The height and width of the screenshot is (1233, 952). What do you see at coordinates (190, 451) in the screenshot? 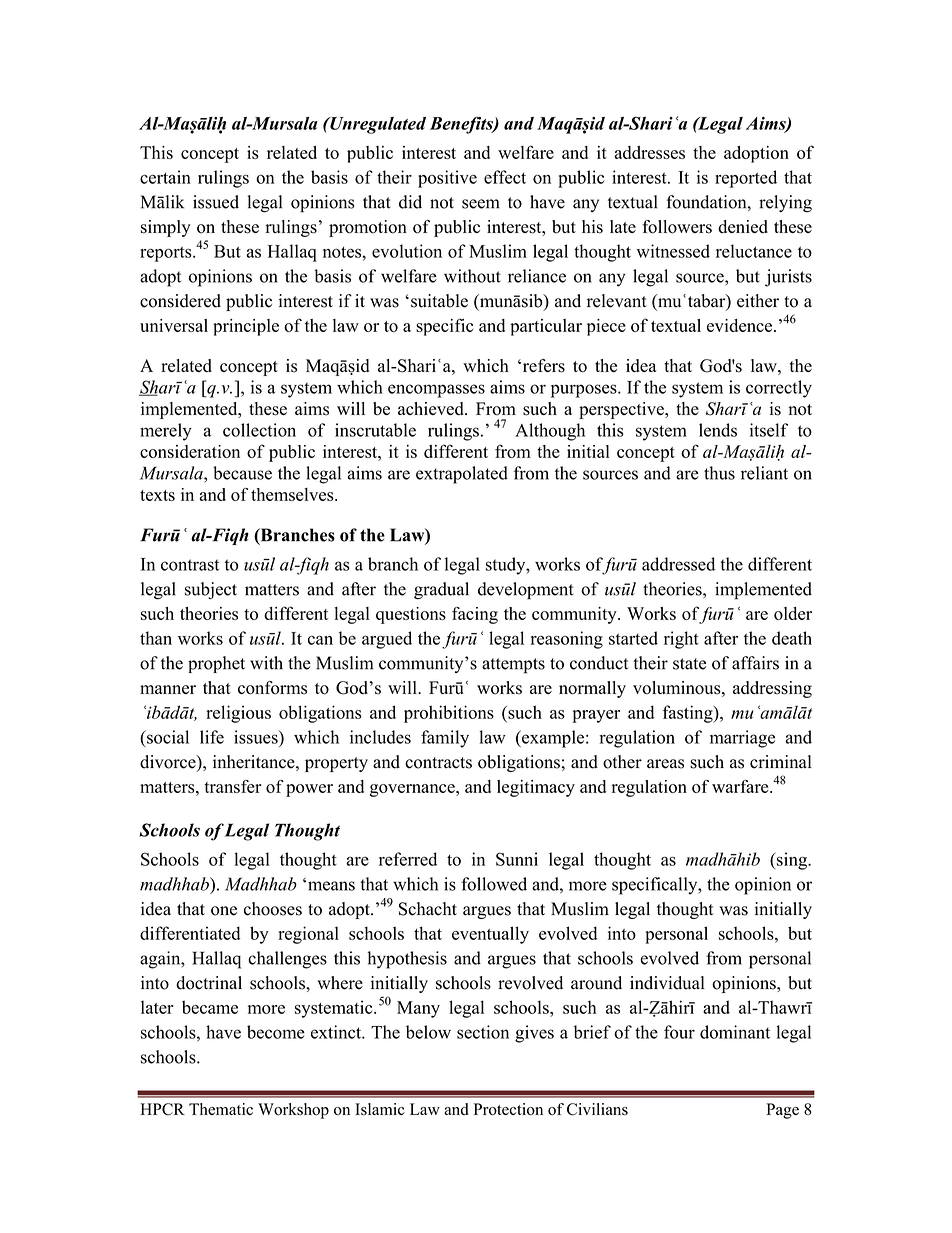
I see `consideration` at bounding box center [190, 451].
